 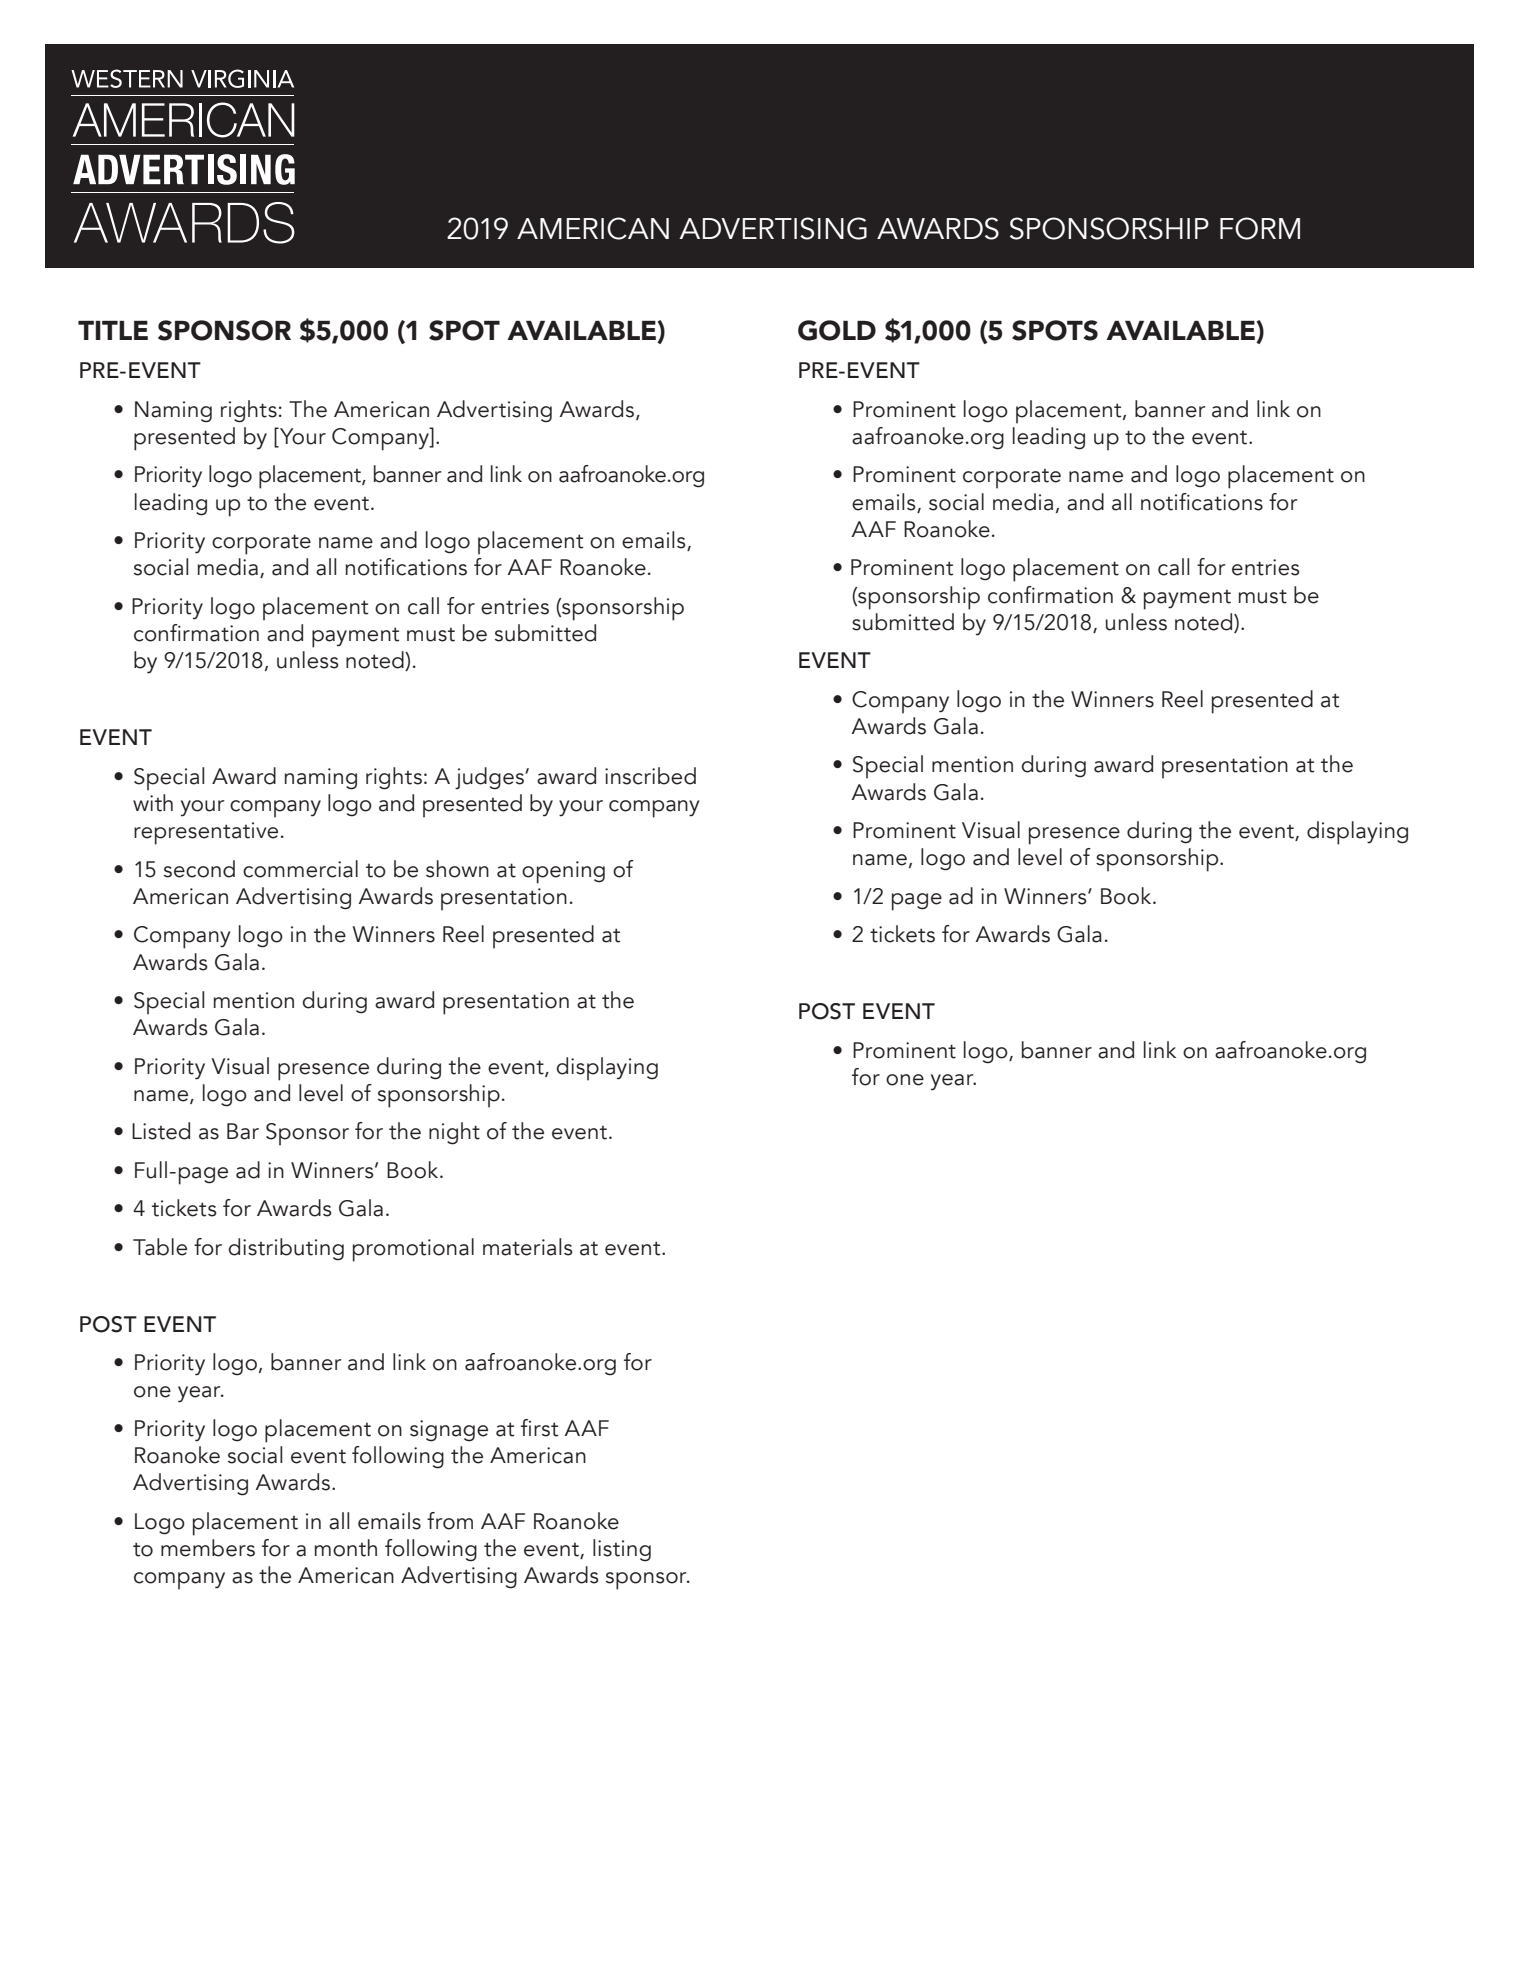 What do you see at coordinates (113, 330) in the screenshot?
I see `TITLE` at bounding box center [113, 330].
